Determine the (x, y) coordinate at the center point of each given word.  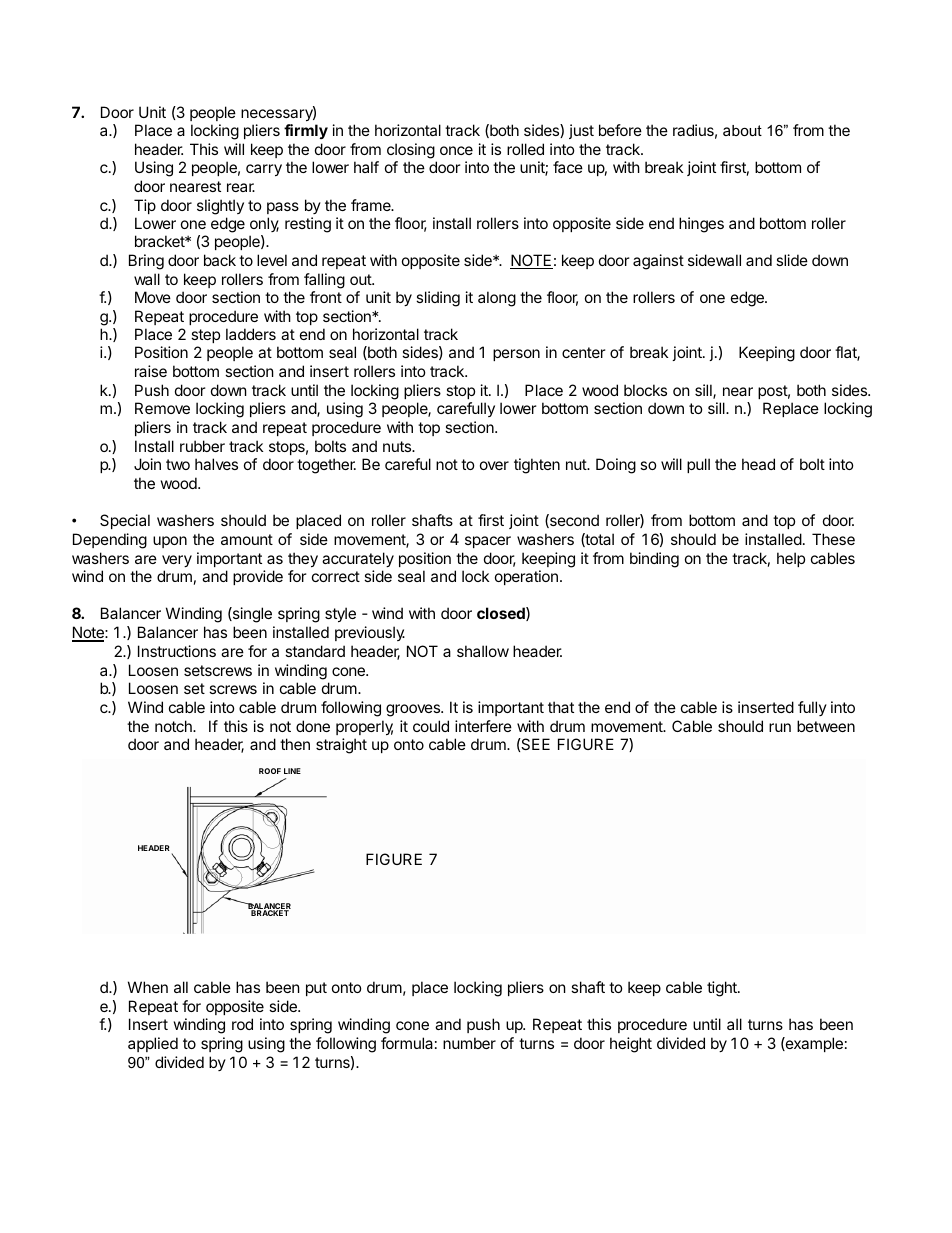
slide (792, 260)
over (494, 465)
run (780, 727)
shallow (483, 651)
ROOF (270, 771)
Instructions (177, 651)
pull (698, 465)
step (205, 338)
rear (241, 187)
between (826, 726)
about (742, 130)
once (456, 150)
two (178, 464)
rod (242, 1024)
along (497, 299)
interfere (483, 726)
